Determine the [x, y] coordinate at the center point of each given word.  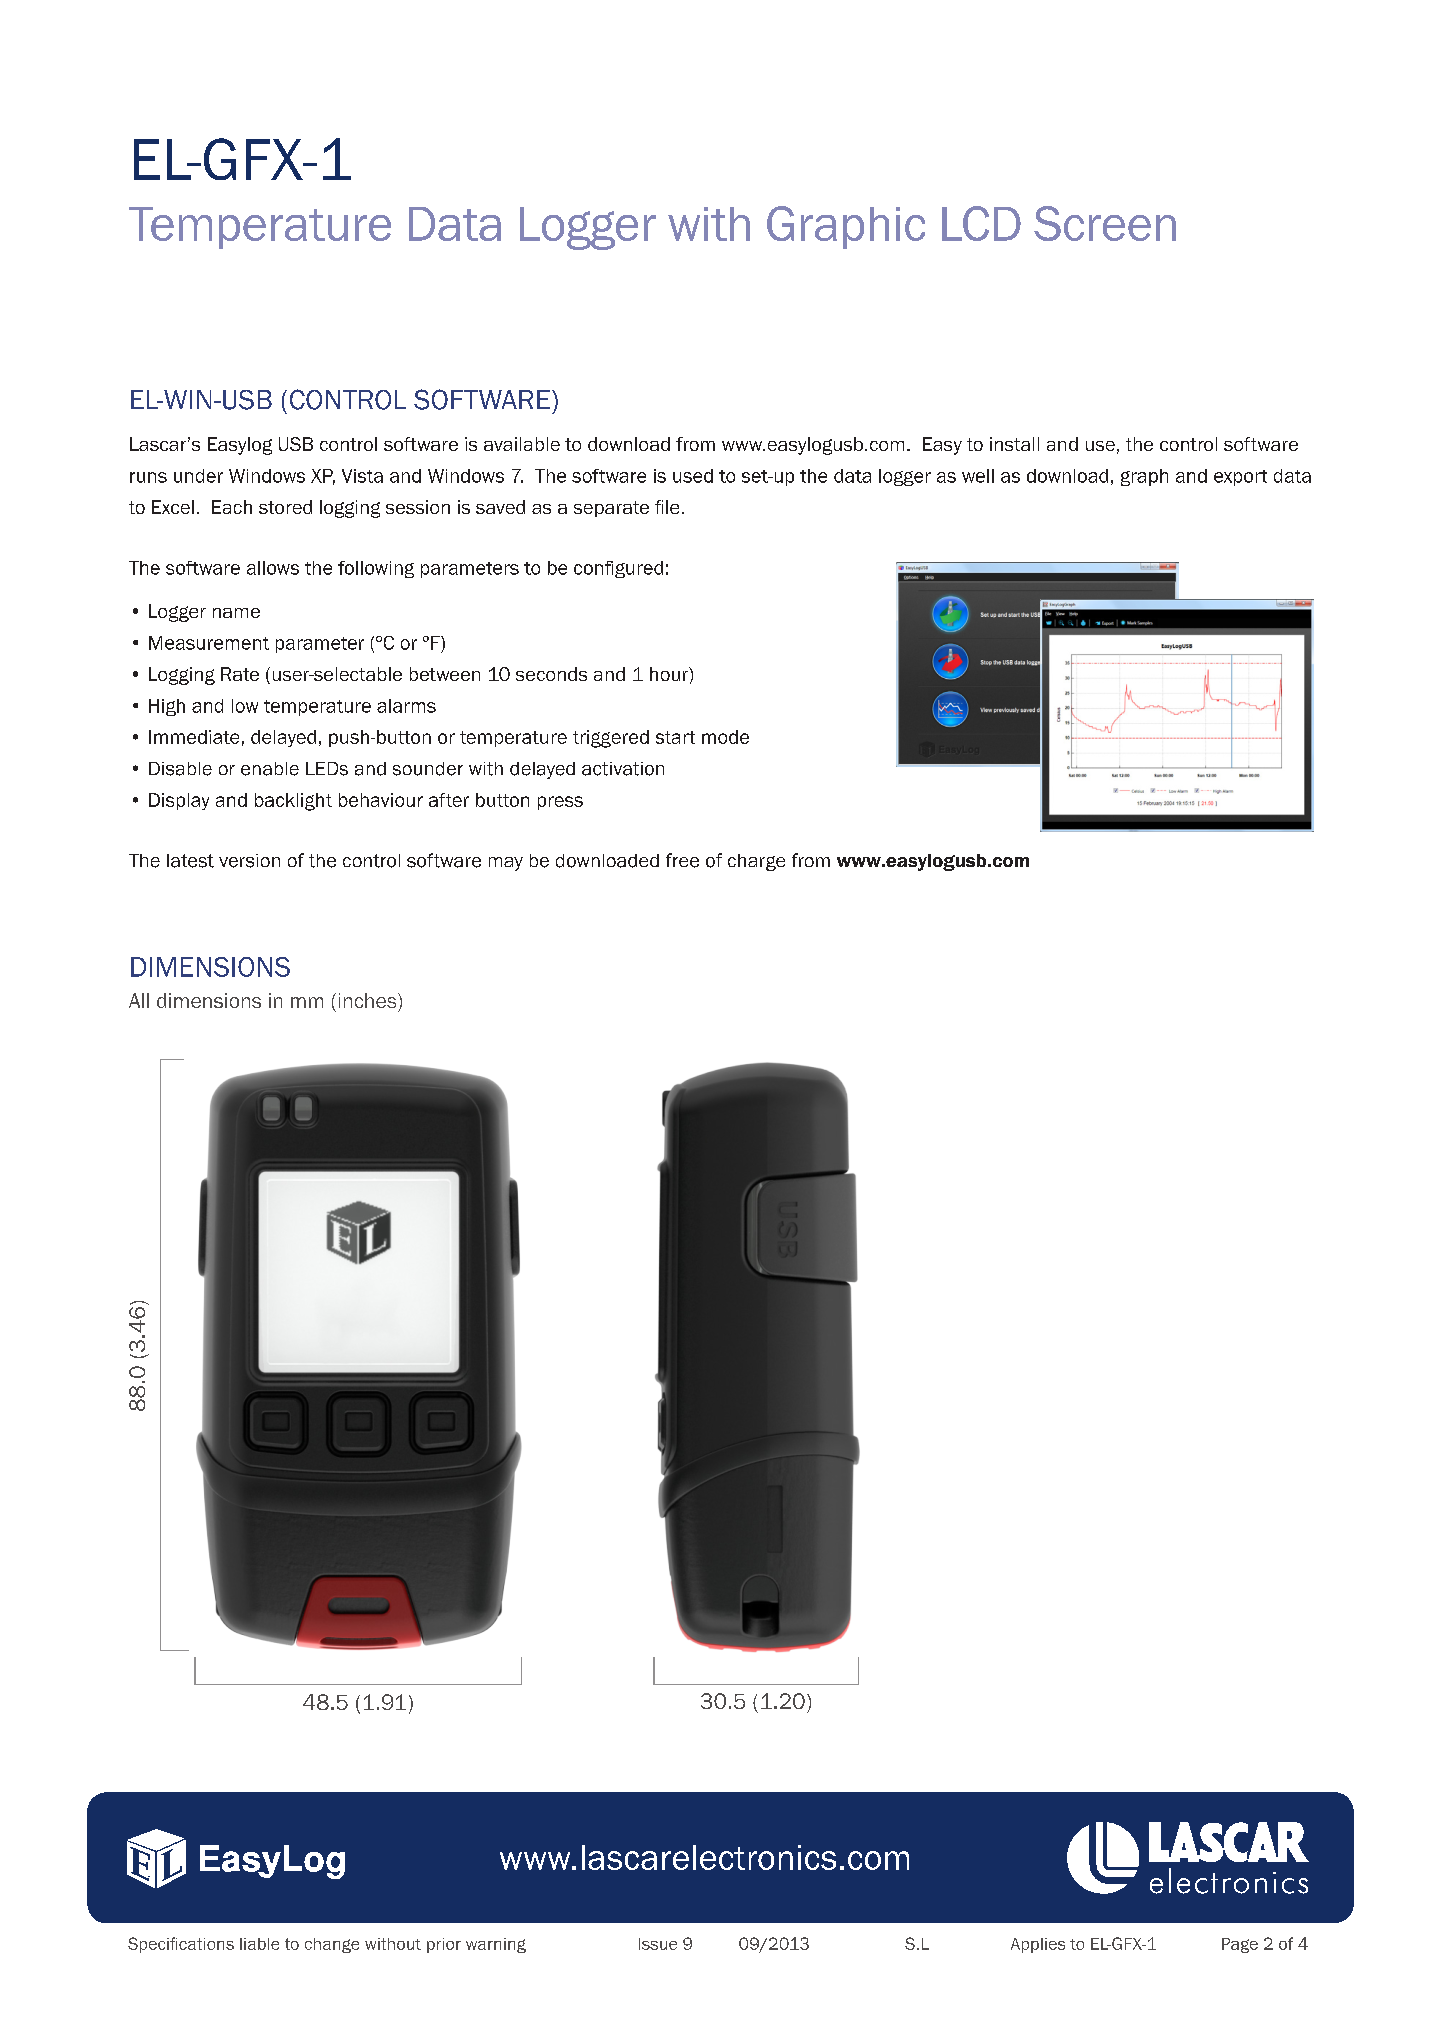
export [1240, 478]
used [693, 476]
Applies [1038, 1945]
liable [259, 1944]
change [332, 1945]
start [675, 737]
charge [756, 862]
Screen [1105, 223]
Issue [658, 1944]
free [682, 860]
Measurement [209, 643]
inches [369, 1000]
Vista [362, 476]
